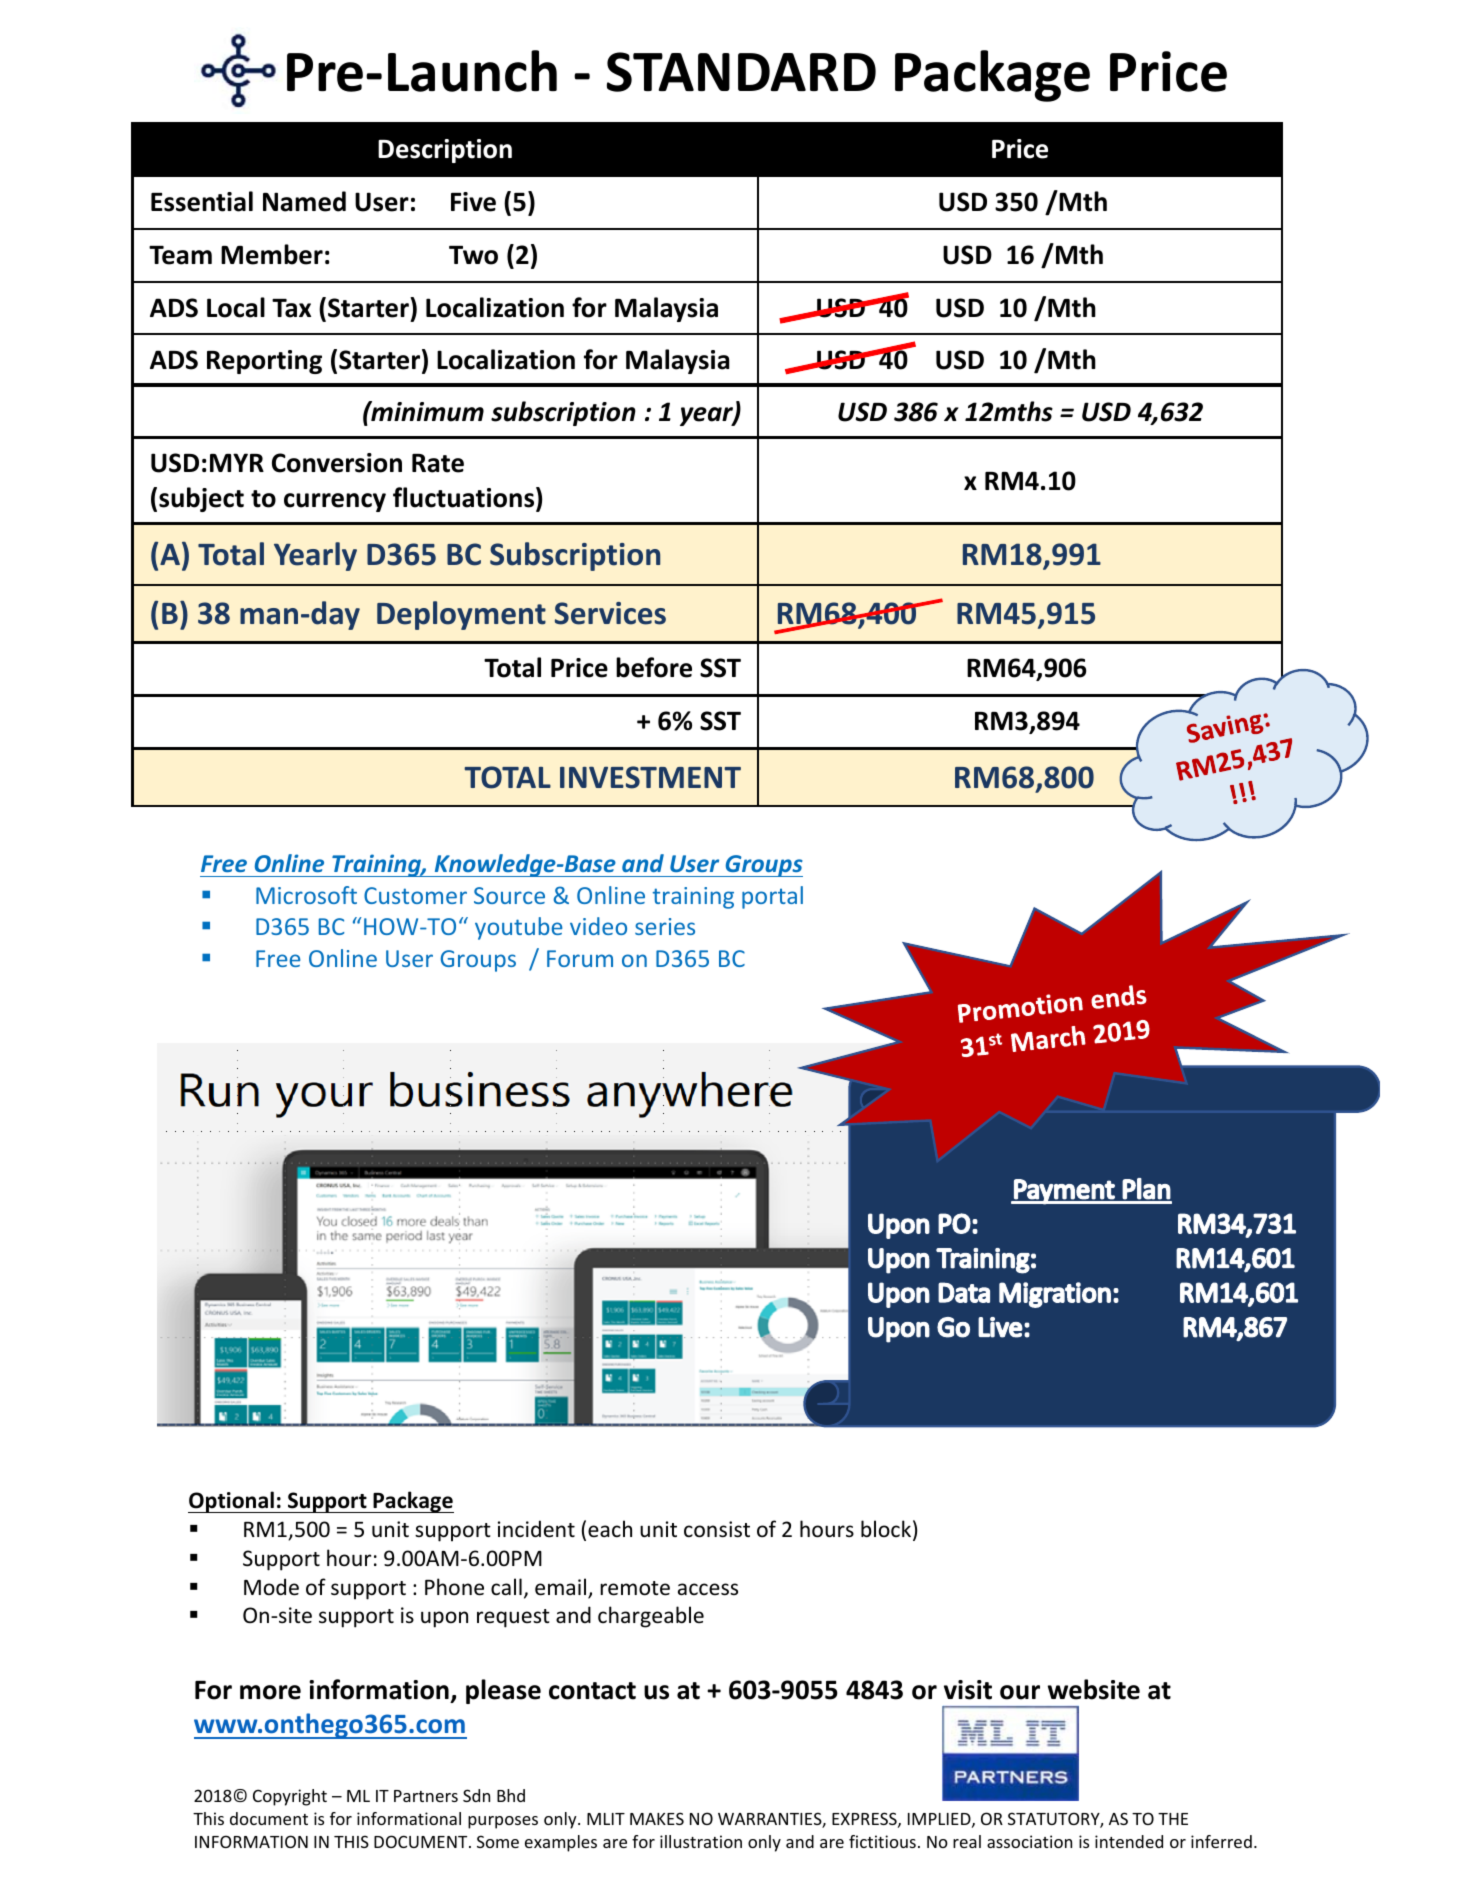 The width and height of the page is (1466, 1897). What do you see at coordinates (232, 1502) in the page?
I see `Optional` at bounding box center [232, 1502].
